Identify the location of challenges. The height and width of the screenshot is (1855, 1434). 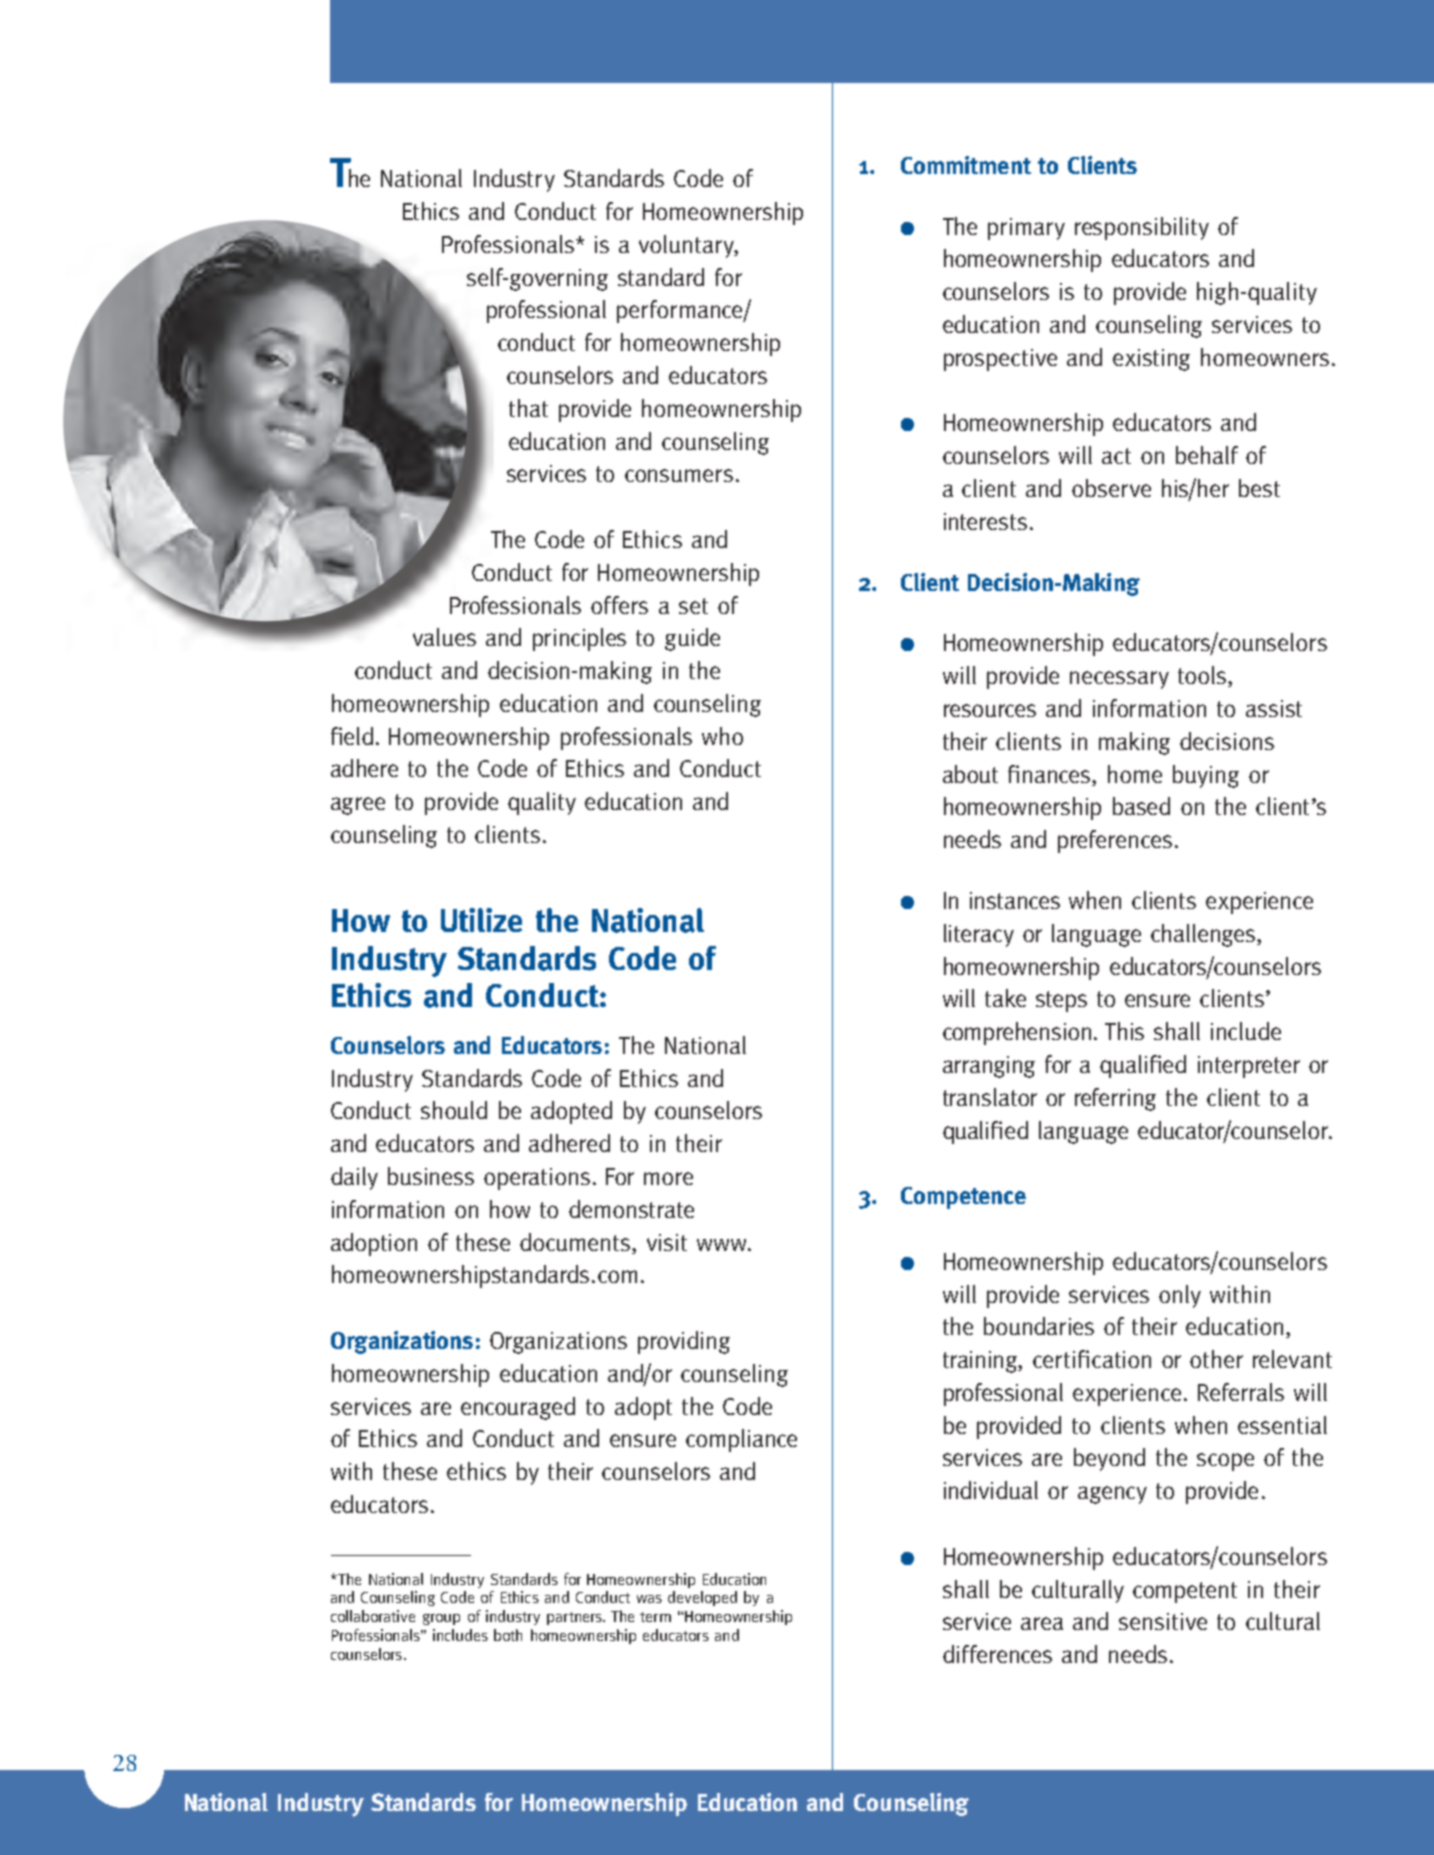
(1203, 935).
